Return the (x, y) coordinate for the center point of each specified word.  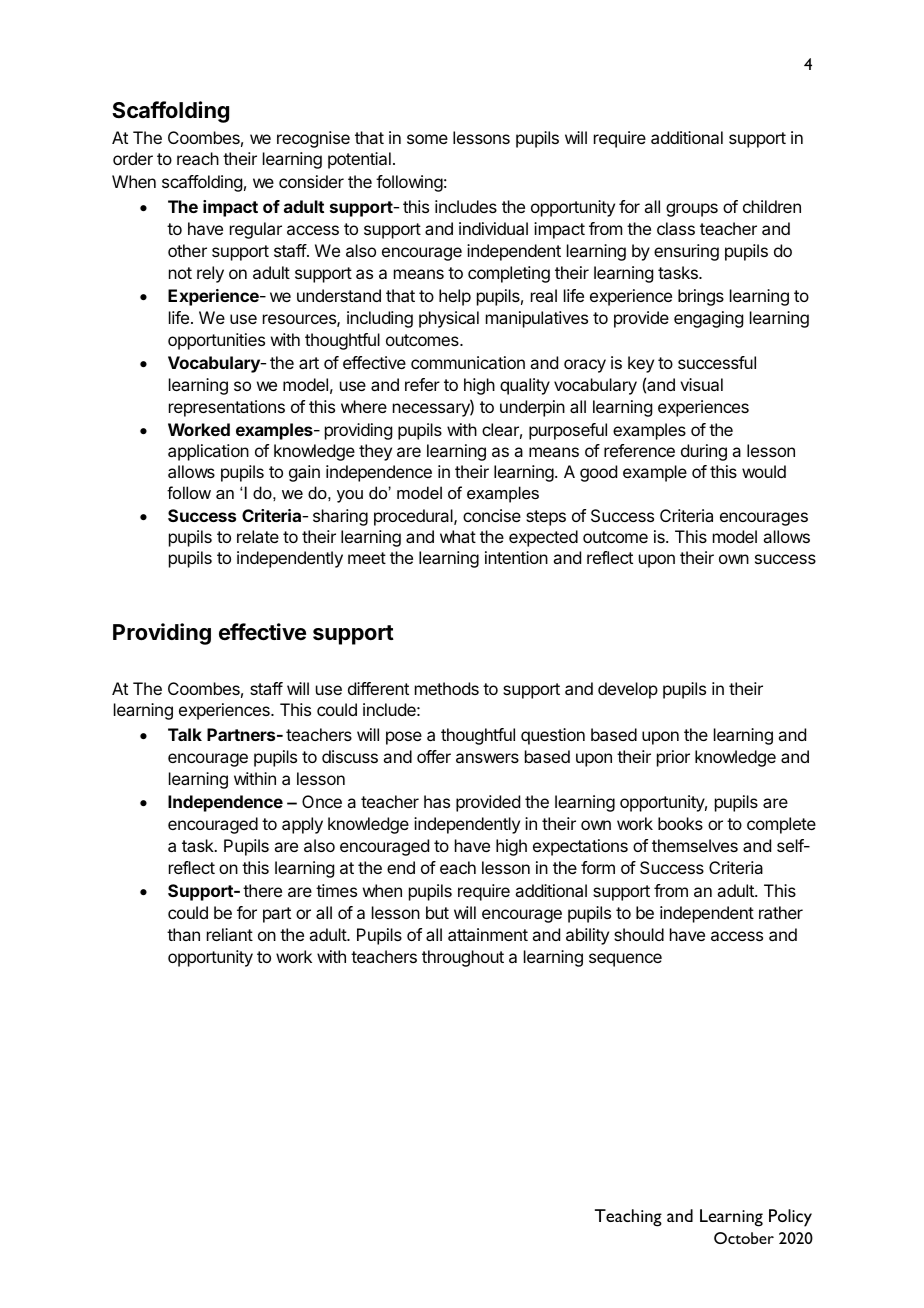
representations (227, 408)
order (133, 158)
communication (468, 362)
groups (692, 210)
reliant (230, 934)
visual (701, 384)
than (183, 934)
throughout (463, 958)
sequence (625, 960)
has (437, 801)
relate (258, 536)
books (680, 823)
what (458, 536)
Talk (185, 734)
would (764, 471)
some (427, 139)
